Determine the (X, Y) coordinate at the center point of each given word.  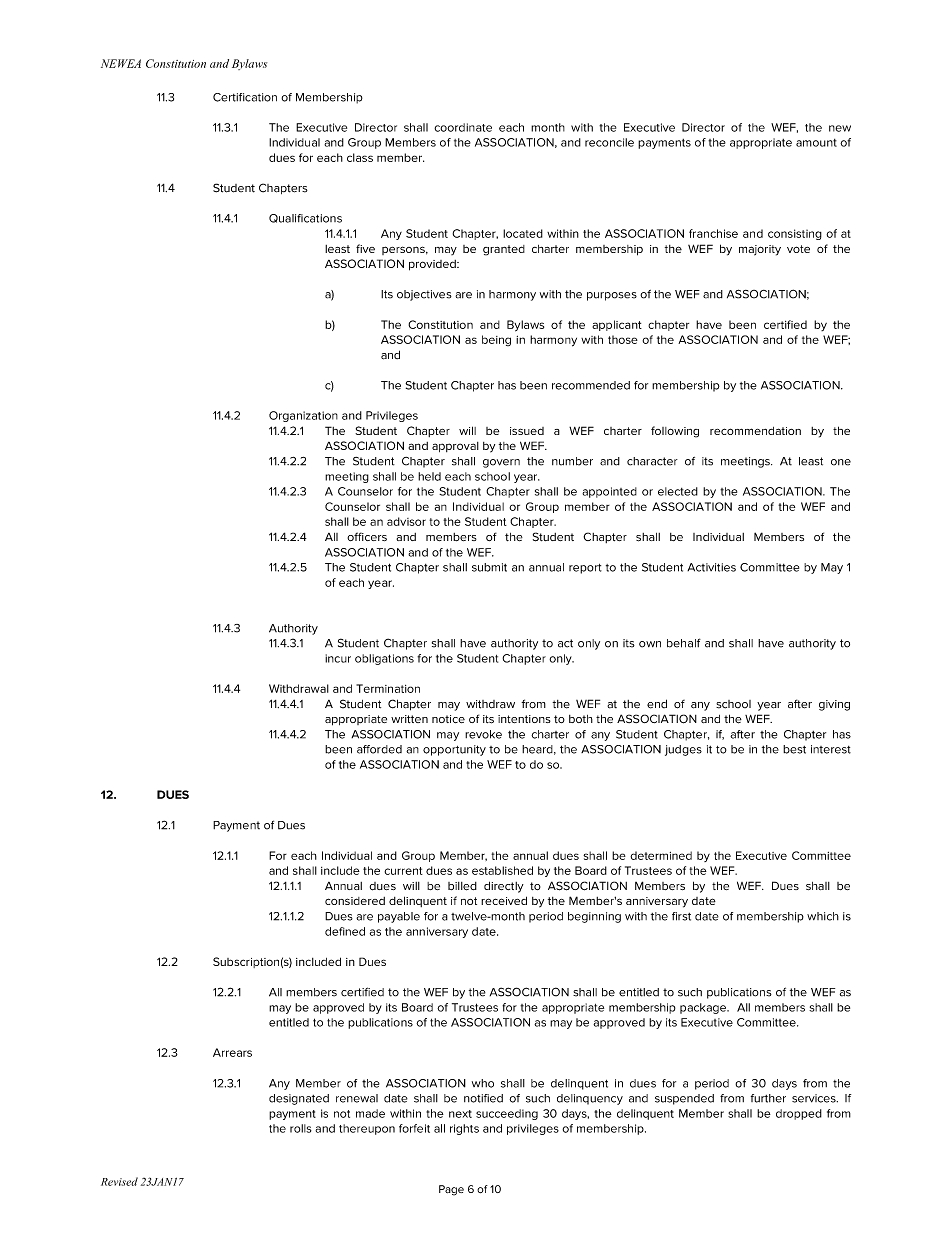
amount (816, 143)
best (794, 749)
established (502, 870)
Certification (245, 97)
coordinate (463, 127)
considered (355, 901)
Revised (119, 1181)
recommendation (755, 431)
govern (501, 463)
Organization (303, 416)
